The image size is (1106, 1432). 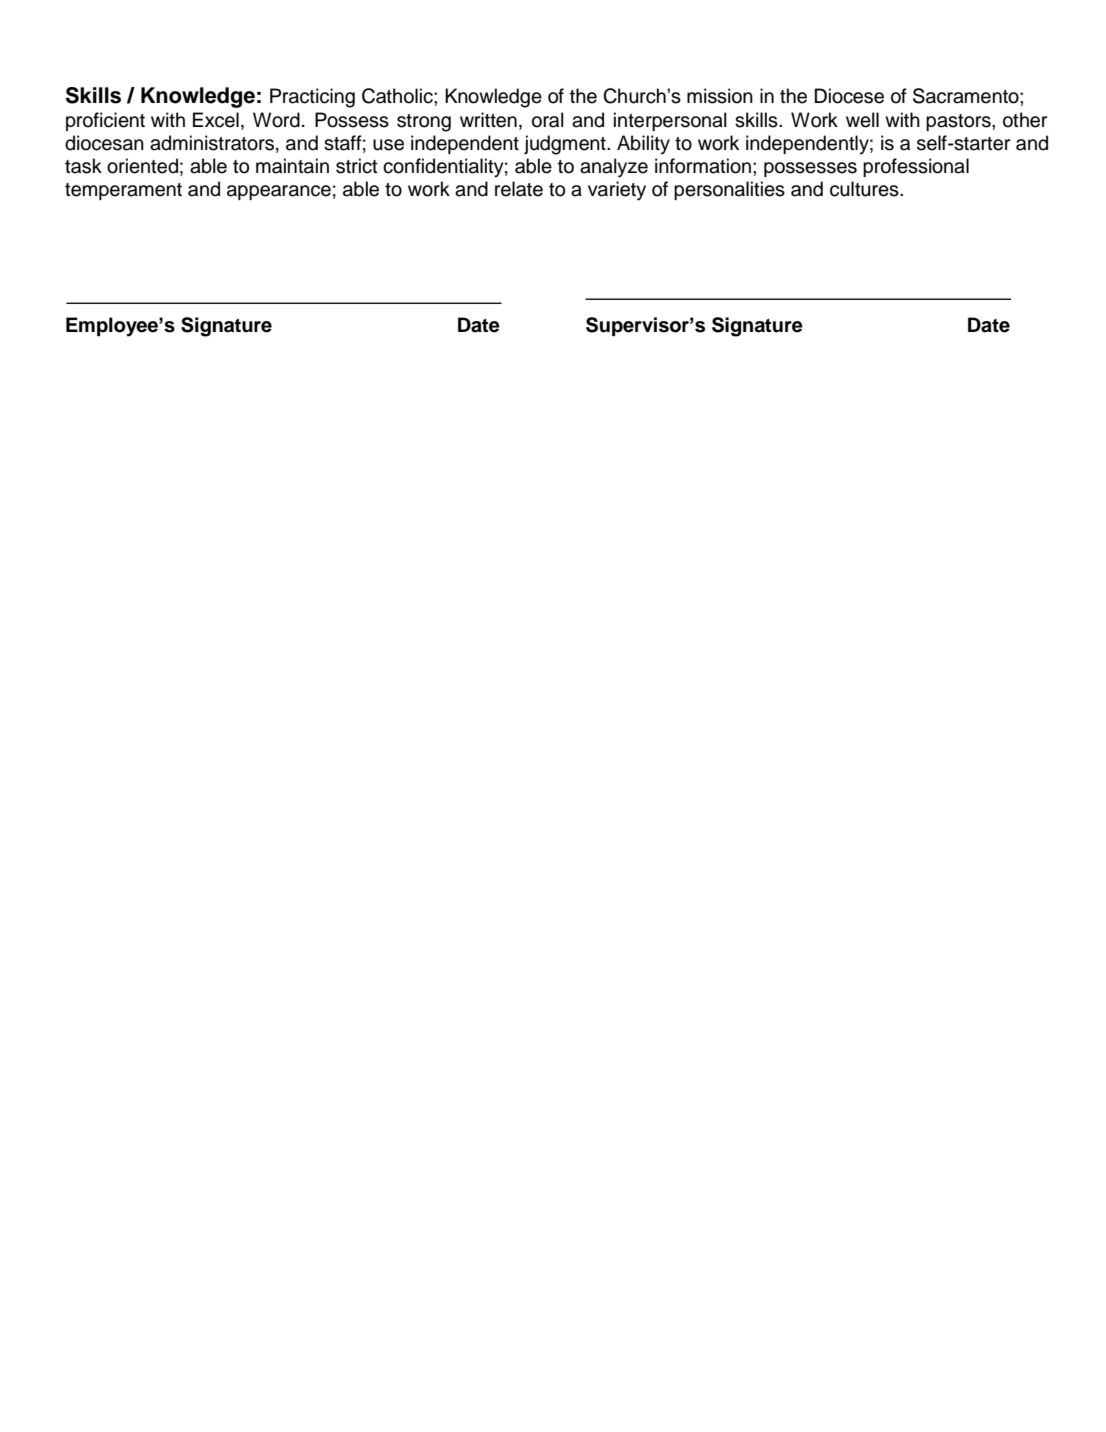 I want to click on Practicing, so click(x=312, y=98).
